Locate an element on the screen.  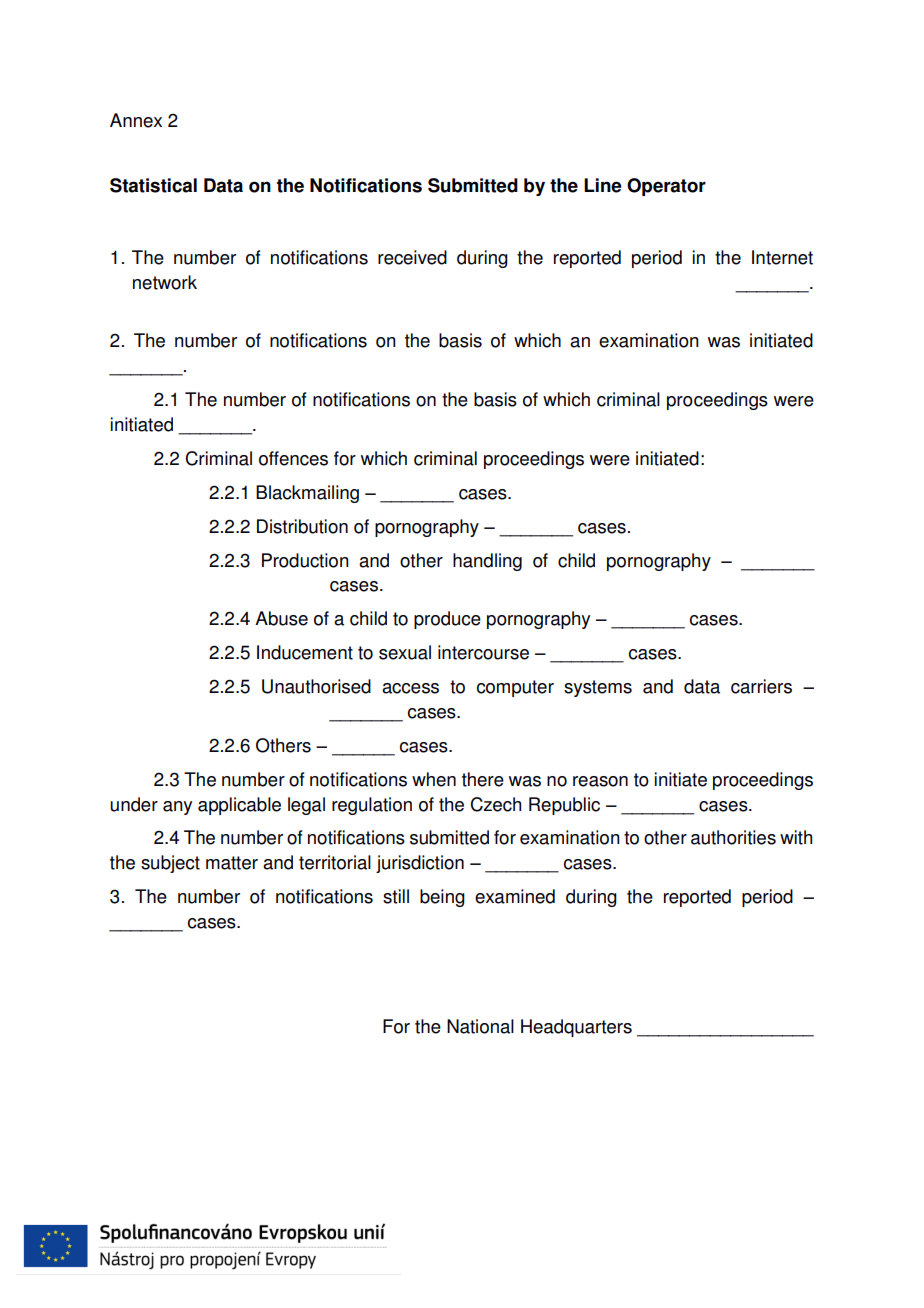
received is located at coordinates (412, 257).
